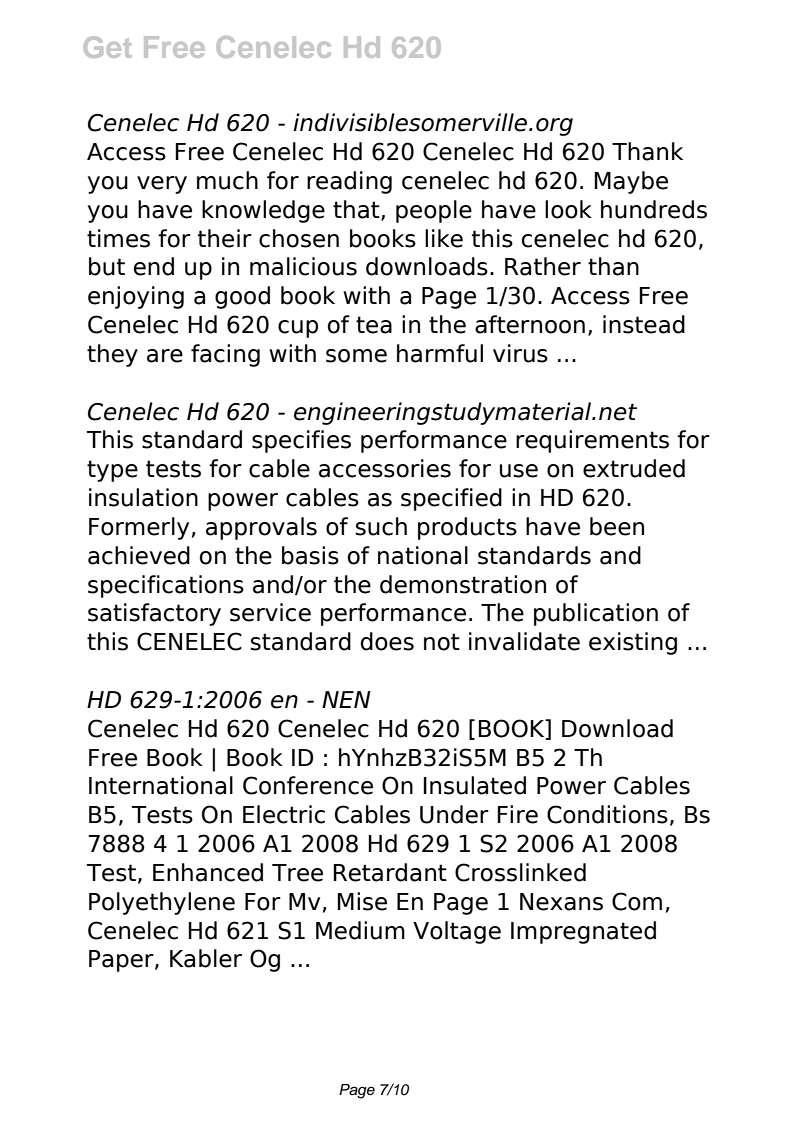 This screenshot has width=806, height=1144. Describe the element at coordinates (349, 182) in the screenshot. I see `reading` at that location.
